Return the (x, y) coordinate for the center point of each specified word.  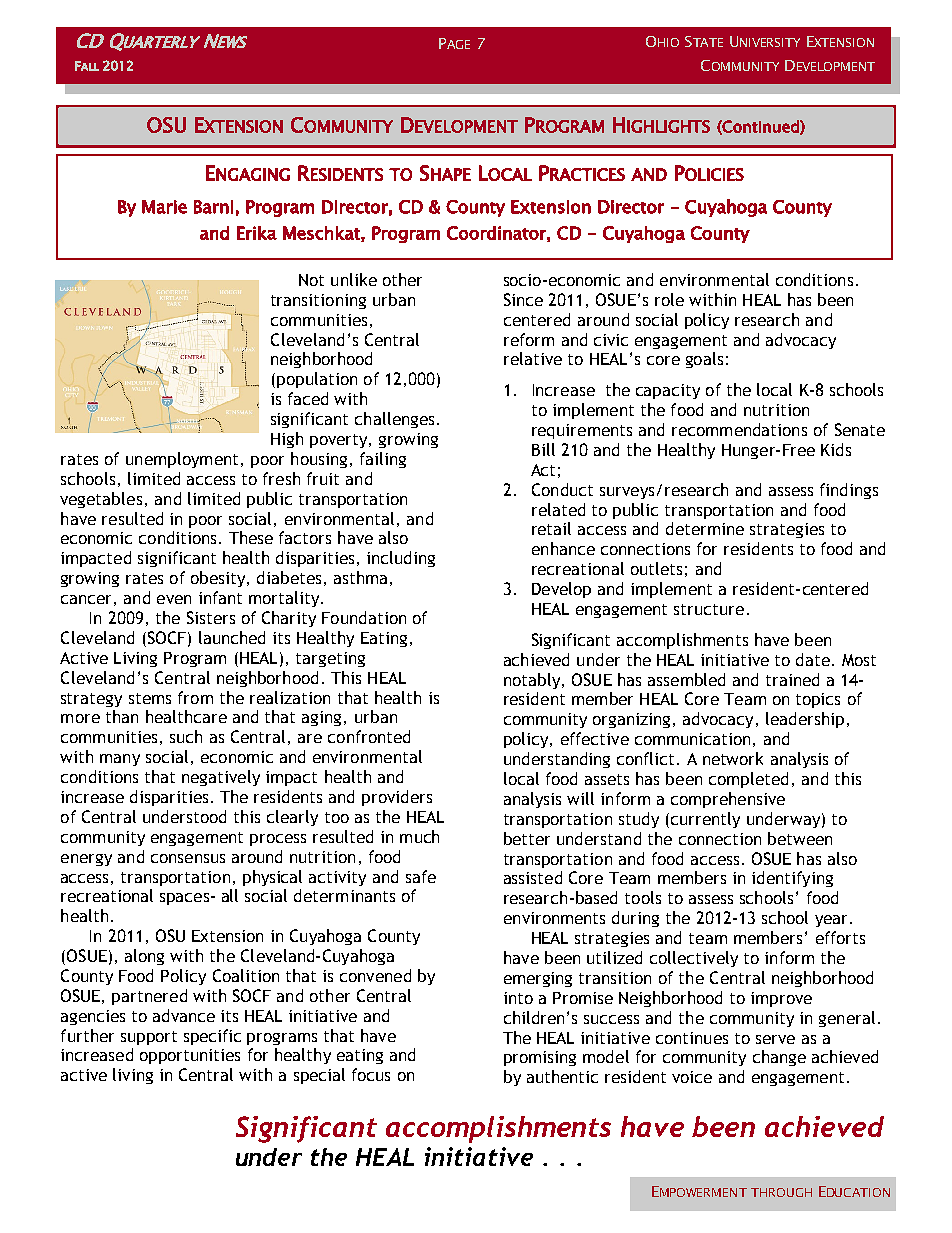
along (144, 957)
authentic (562, 1076)
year (833, 921)
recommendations (739, 429)
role (669, 299)
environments (554, 918)
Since (523, 299)
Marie (164, 207)
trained (792, 679)
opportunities (190, 1056)
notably (533, 681)
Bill (543, 449)
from (195, 697)
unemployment (182, 460)
